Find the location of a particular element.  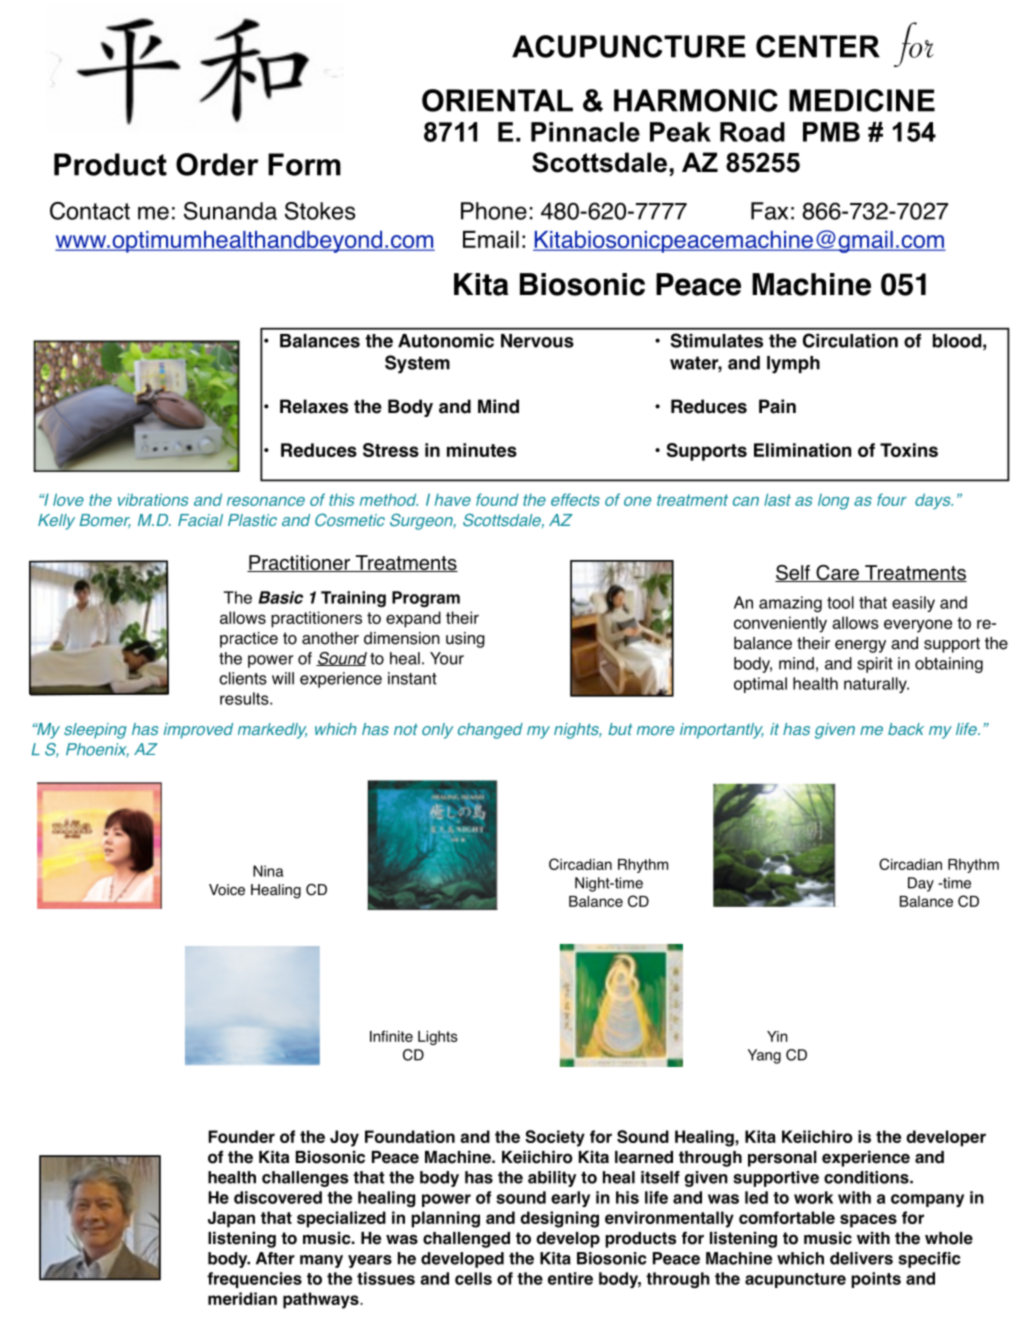

delivers is located at coordinates (861, 1258).
